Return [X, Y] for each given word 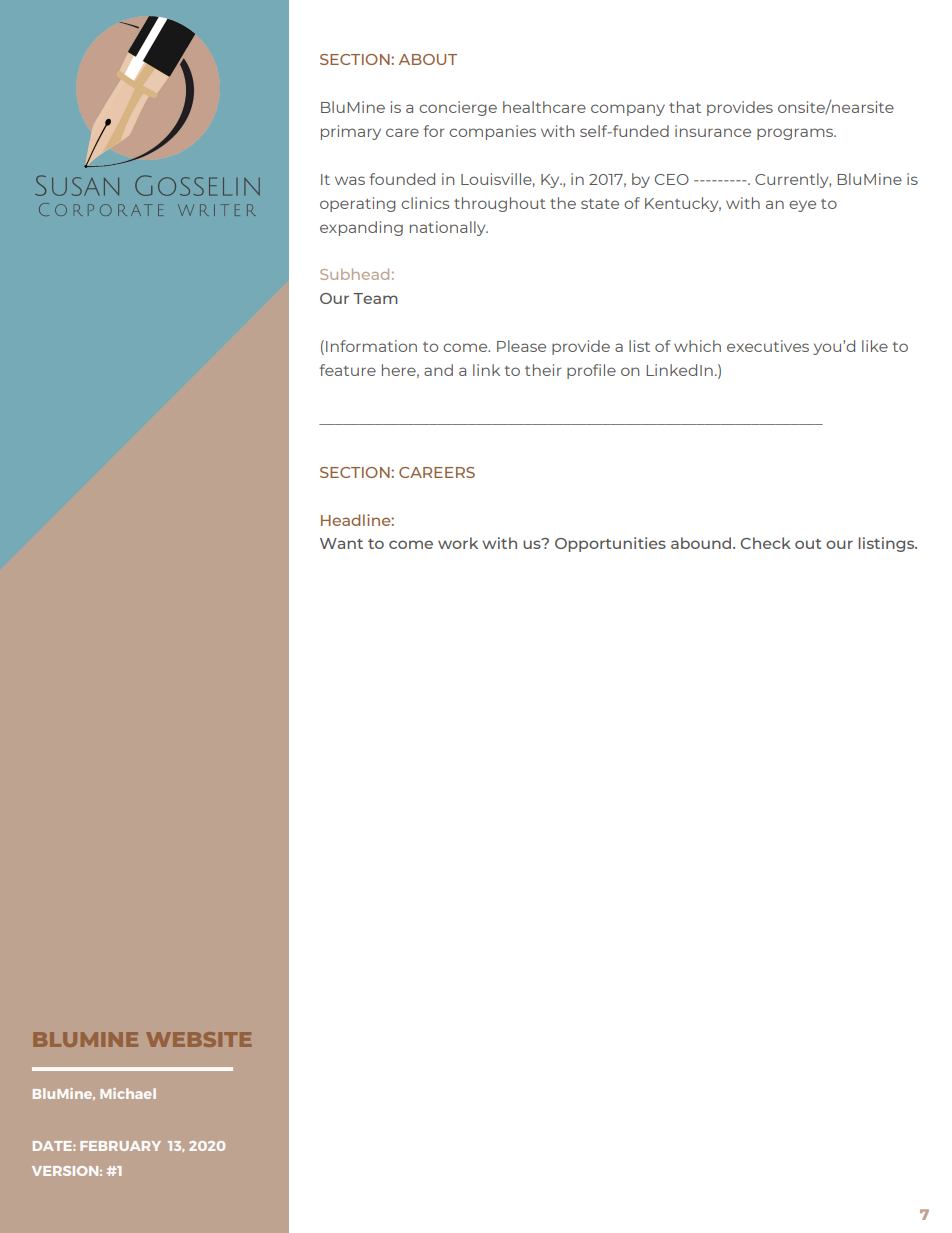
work [458, 543]
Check [765, 543]
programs [796, 134]
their [543, 370]
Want [341, 543]
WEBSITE [198, 1039]
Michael [128, 1093]
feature [348, 370]
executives [768, 346]
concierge [458, 108]
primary [351, 132]
